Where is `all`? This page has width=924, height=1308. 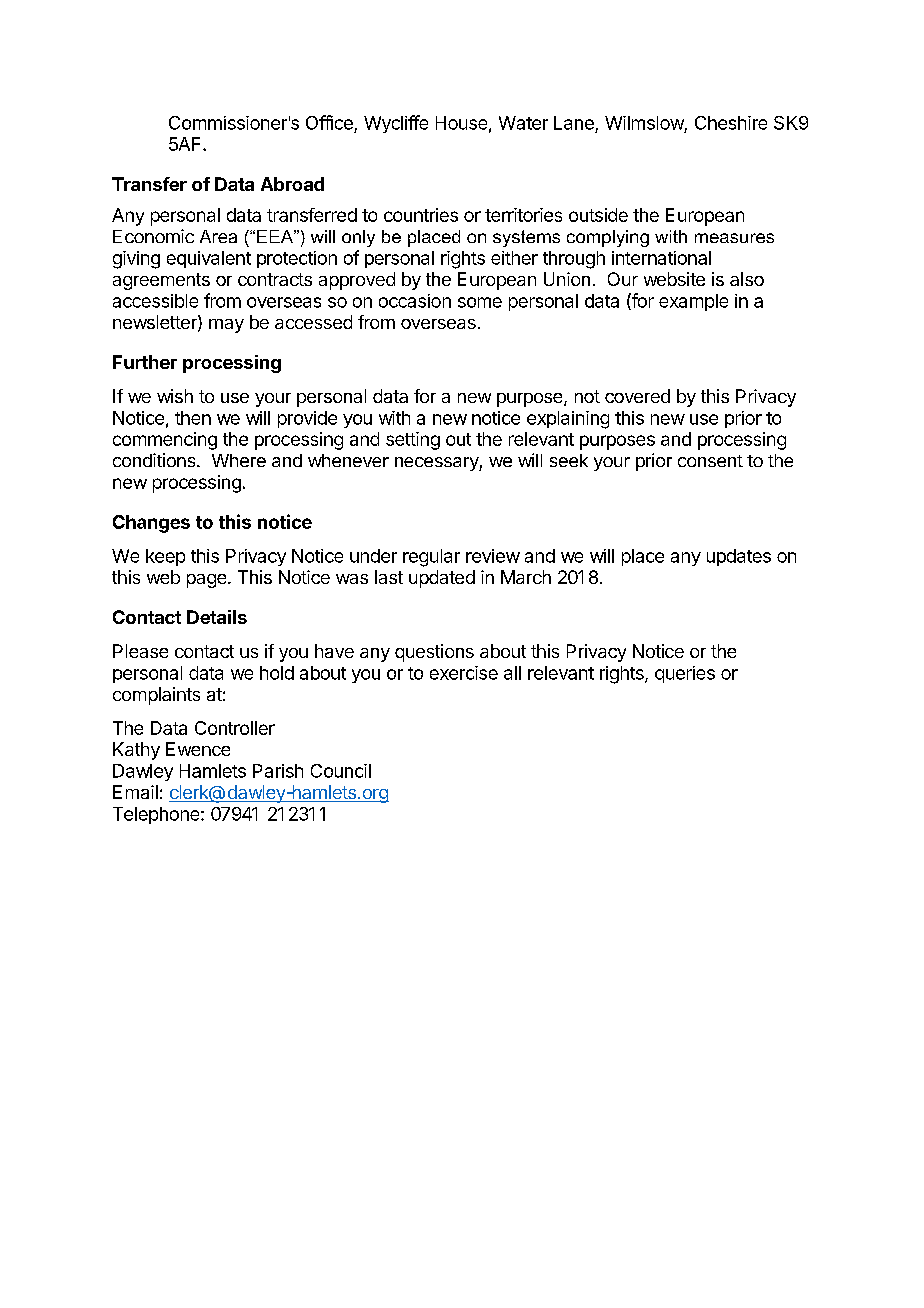 all is located at coordinates (512, 673).
